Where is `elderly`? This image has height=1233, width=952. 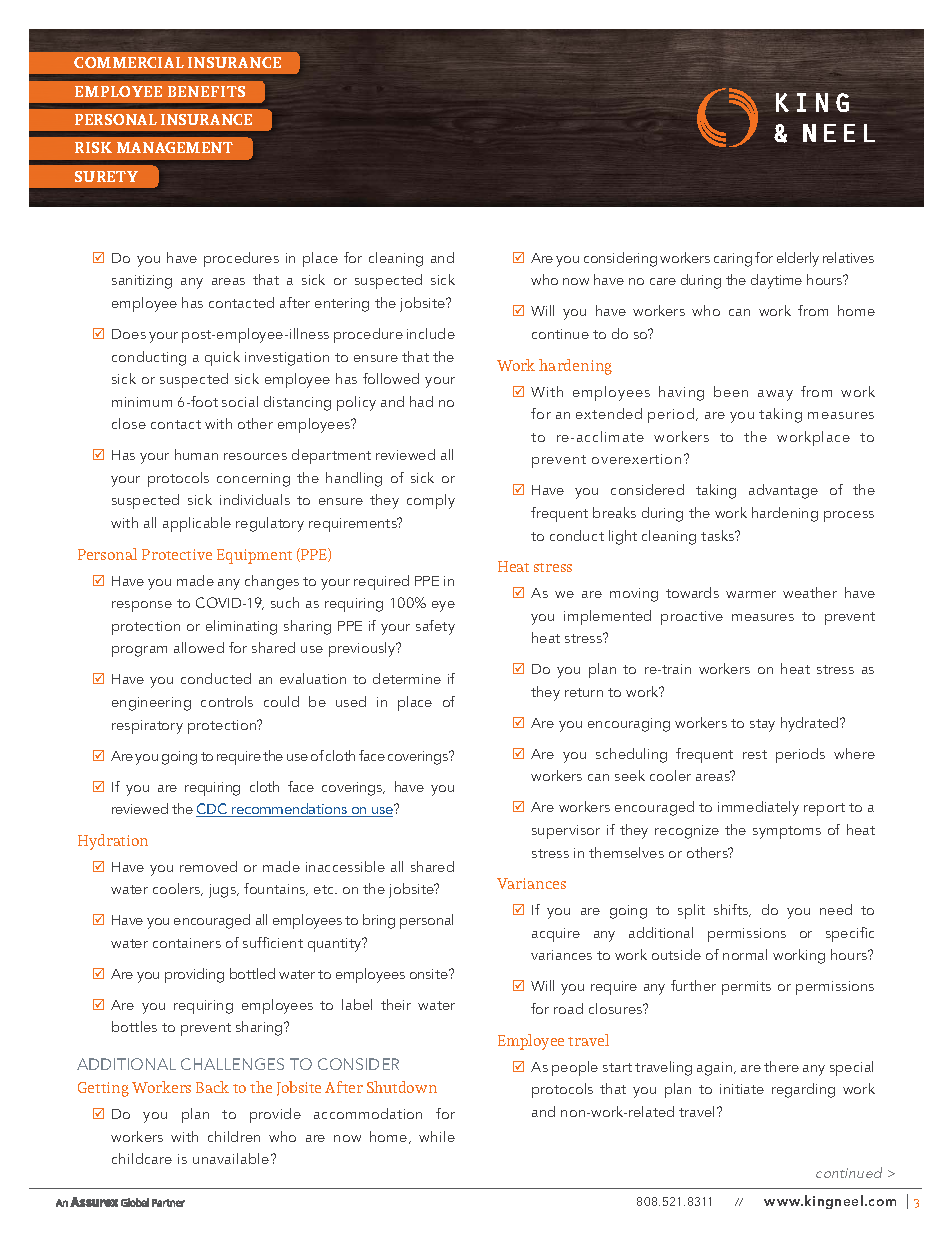 elderly is located at coordinates (798, 259).
